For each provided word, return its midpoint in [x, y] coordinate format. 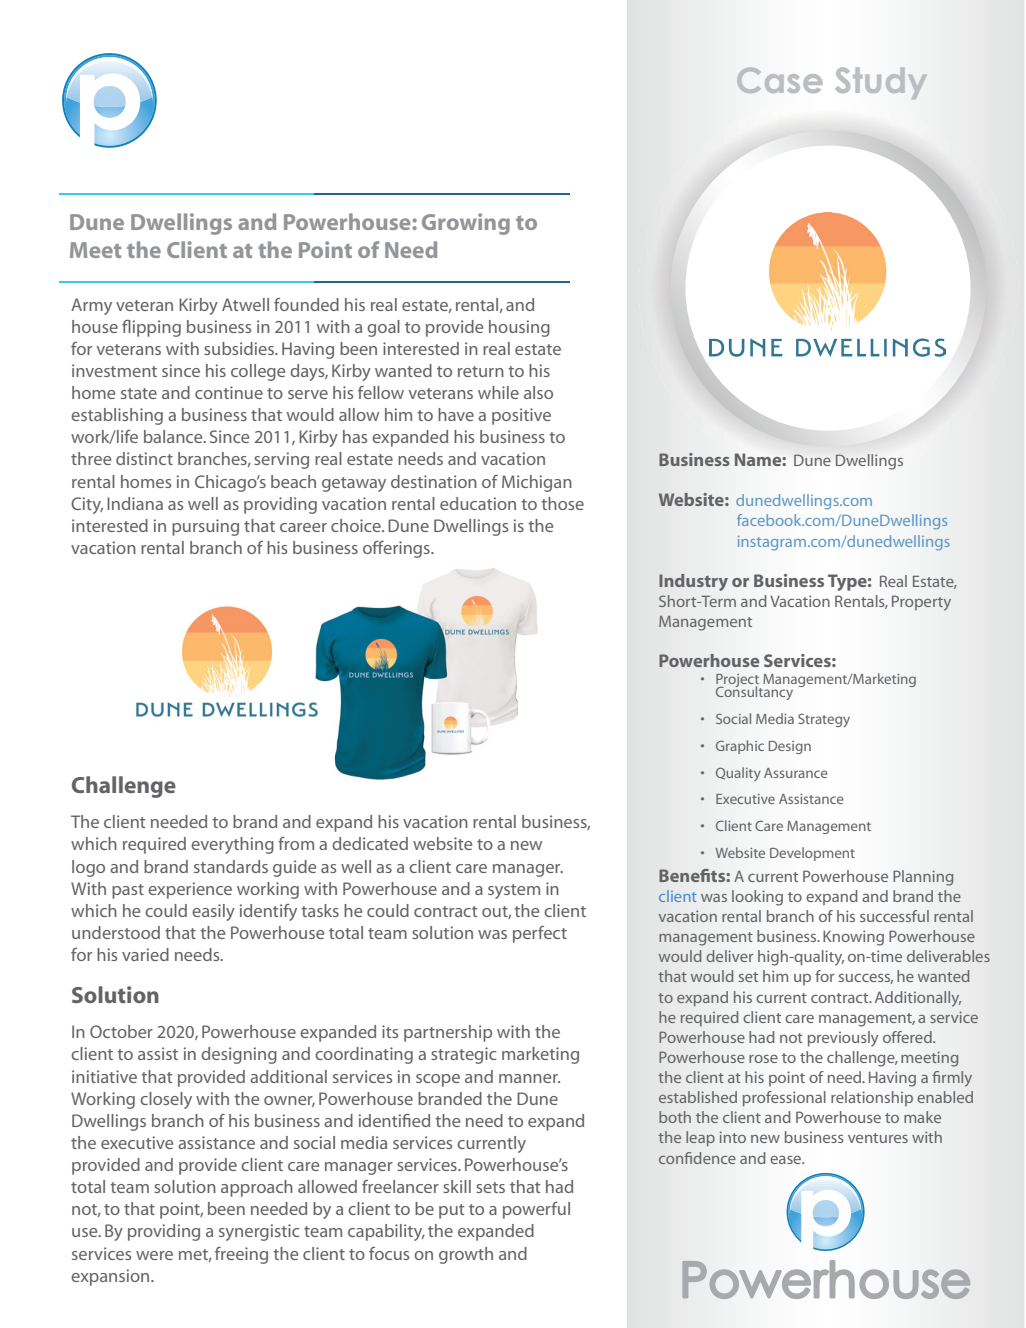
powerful [536, 1210]
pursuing [205, 527]
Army [91, 306]
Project [738, 681]
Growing [466, 224]
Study [881, 83]
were [154, 1255]
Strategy [824, 720]
